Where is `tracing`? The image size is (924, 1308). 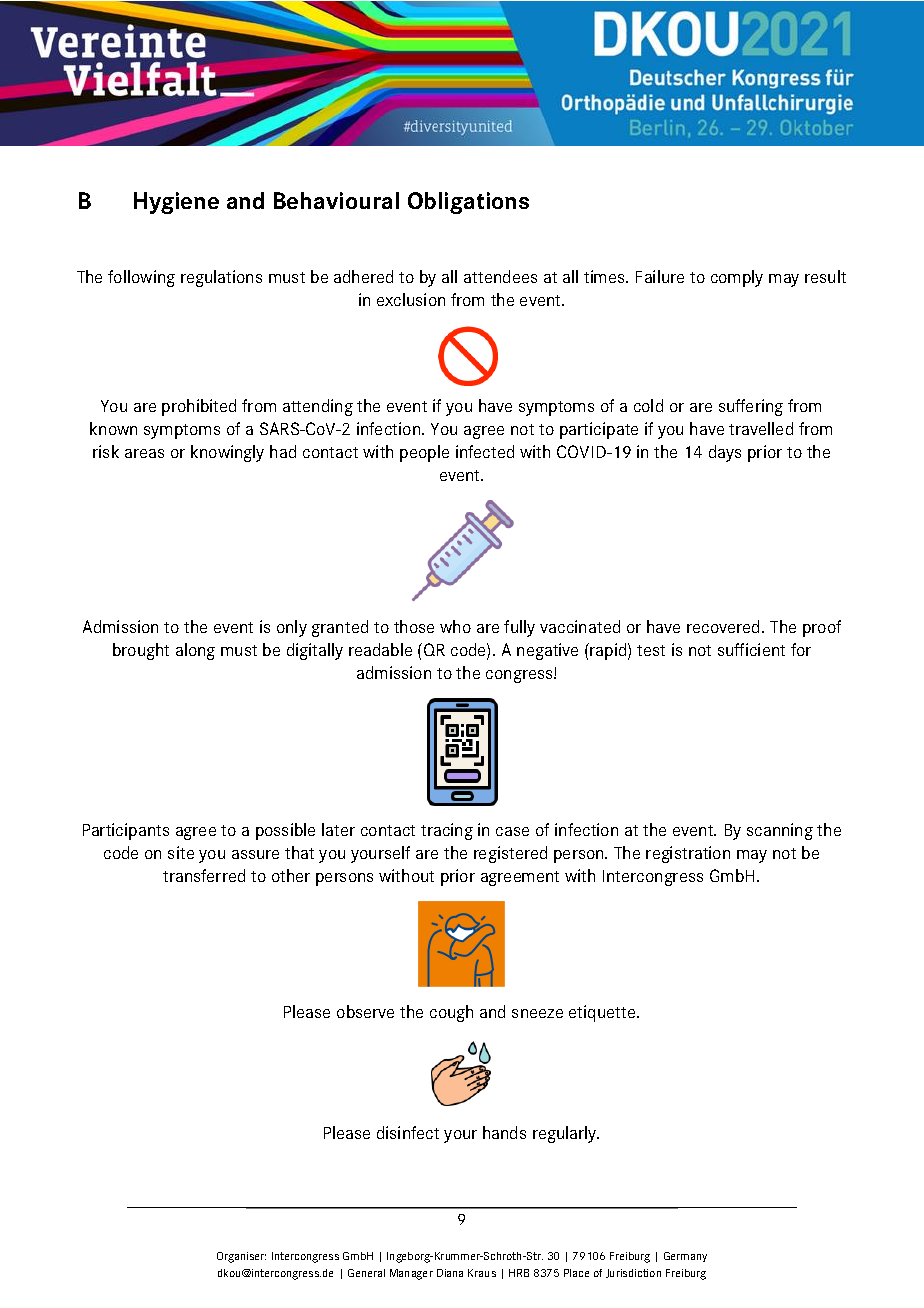 tracing is located at coordinates (447, 831).
